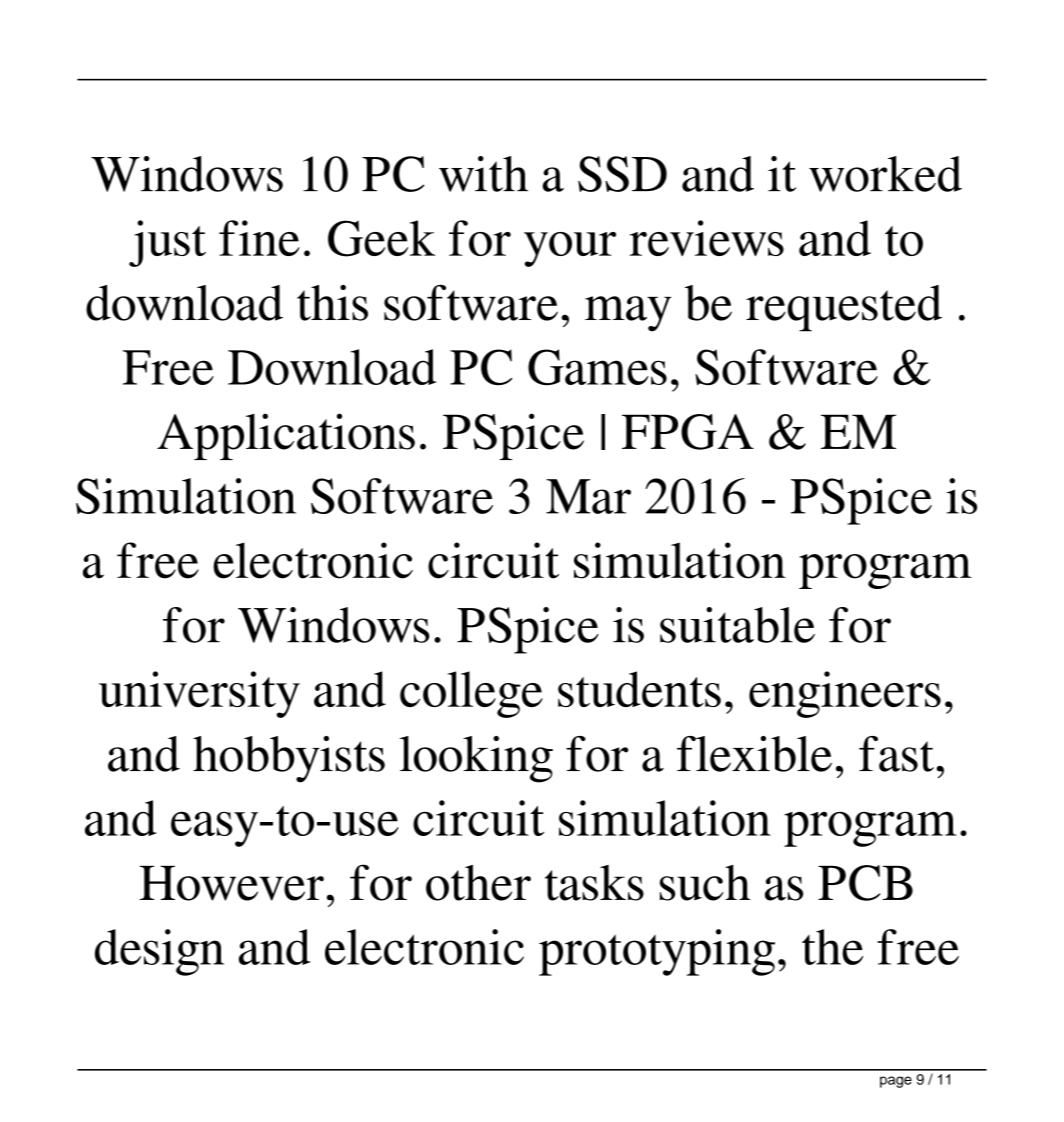 This screenshot has height=1122, width=1064. What do you see at coordinates (199, 694) in the screenshot?
I see `university` at bounding box center [199, 694].
